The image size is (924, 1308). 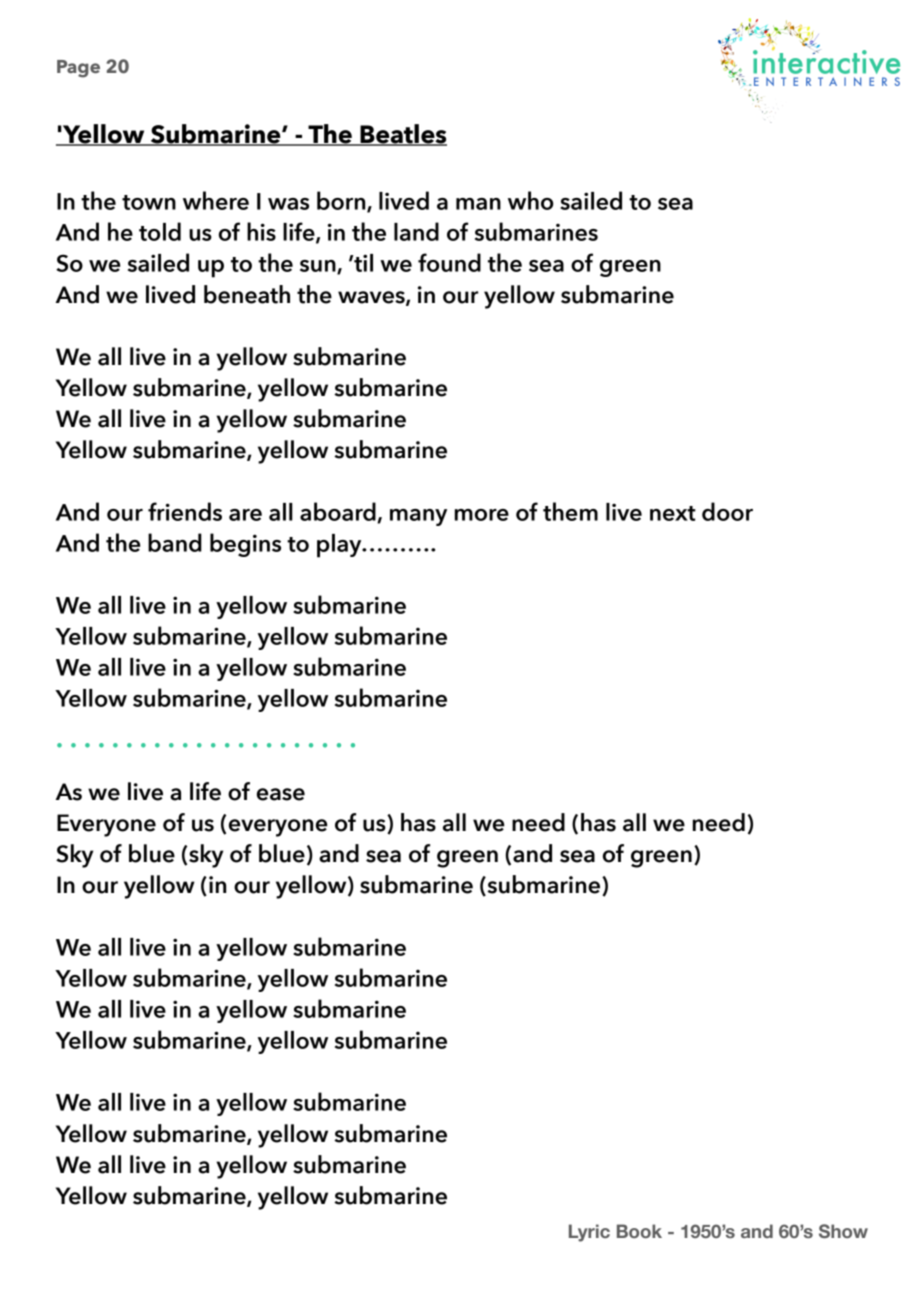 I want to click on band, so click(x=175, y=542).
